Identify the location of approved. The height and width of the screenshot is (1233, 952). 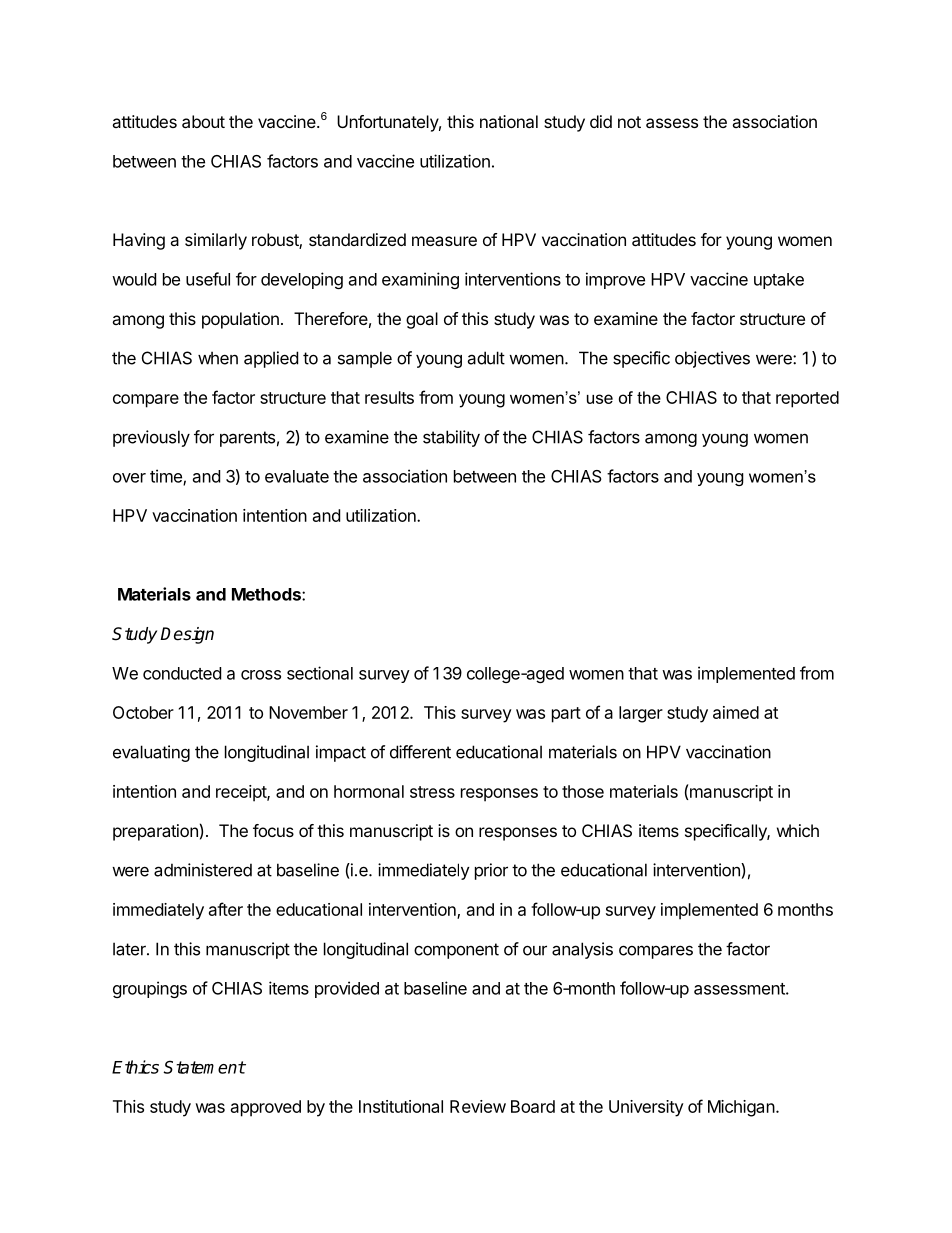
(266, 1108).
